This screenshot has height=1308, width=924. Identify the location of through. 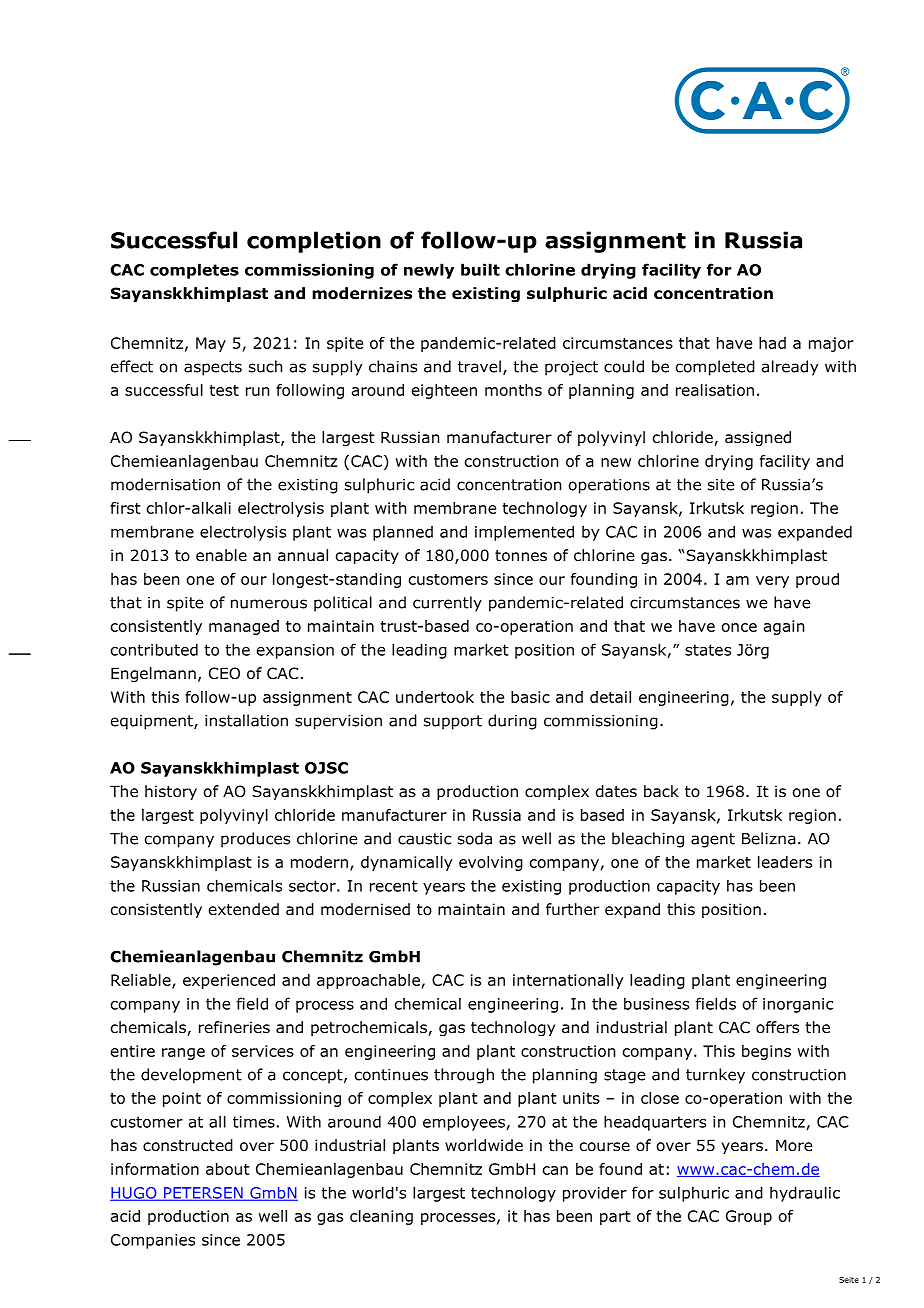
(464, 1076).
